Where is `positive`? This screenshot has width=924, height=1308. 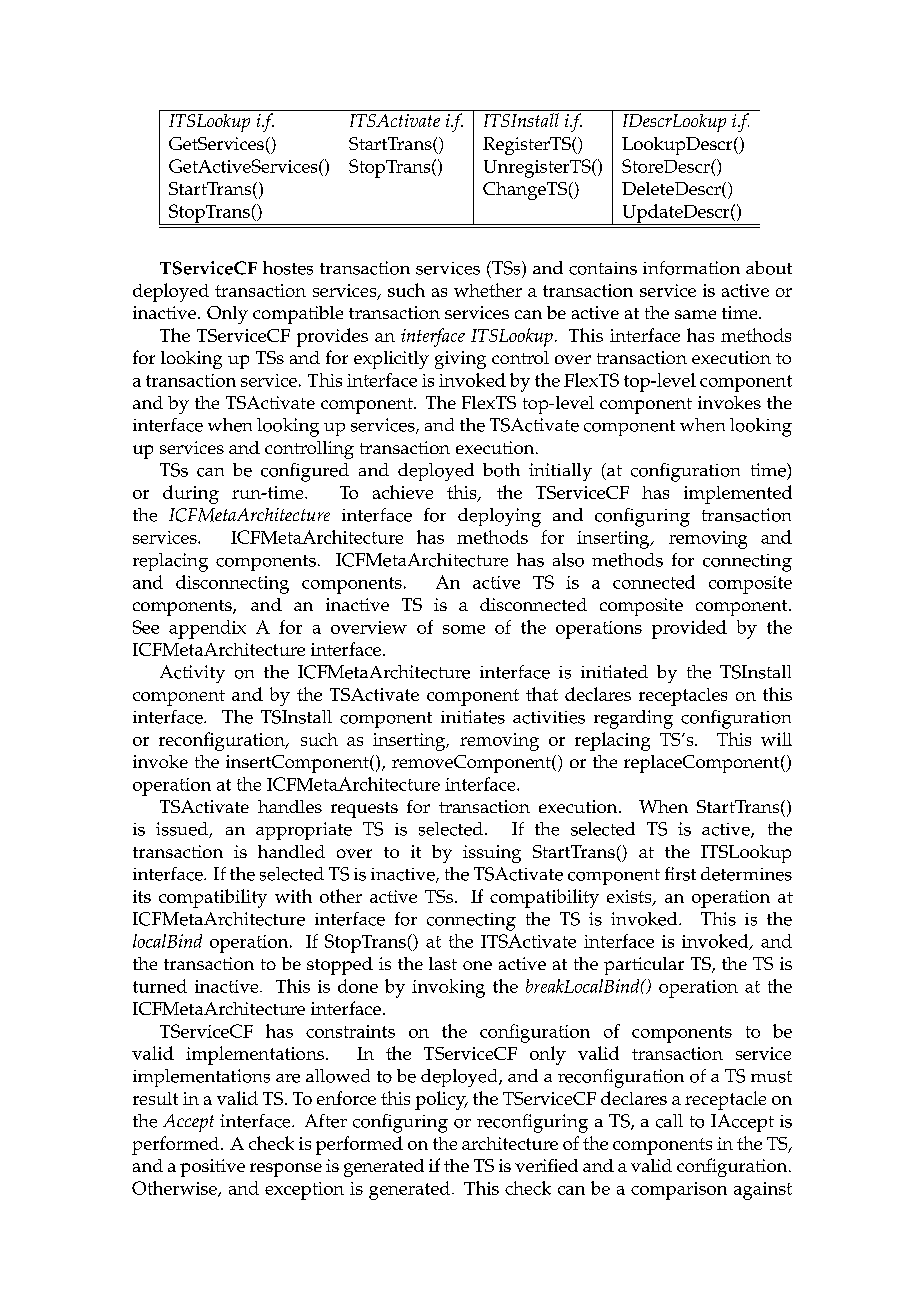
positive is located at coordinates (212, 1168).
